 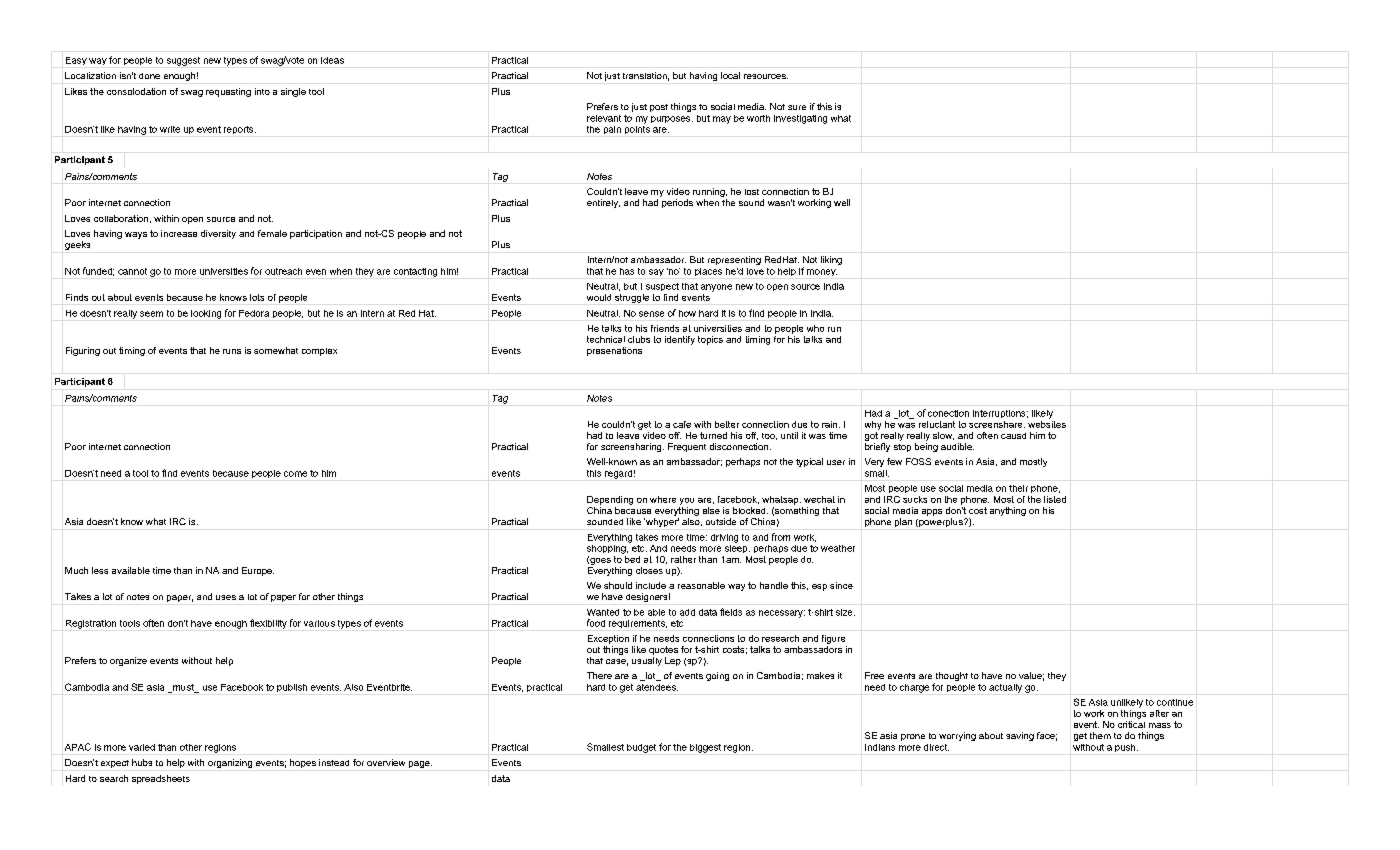 I want to click on post, so click(x=659, y=108).
